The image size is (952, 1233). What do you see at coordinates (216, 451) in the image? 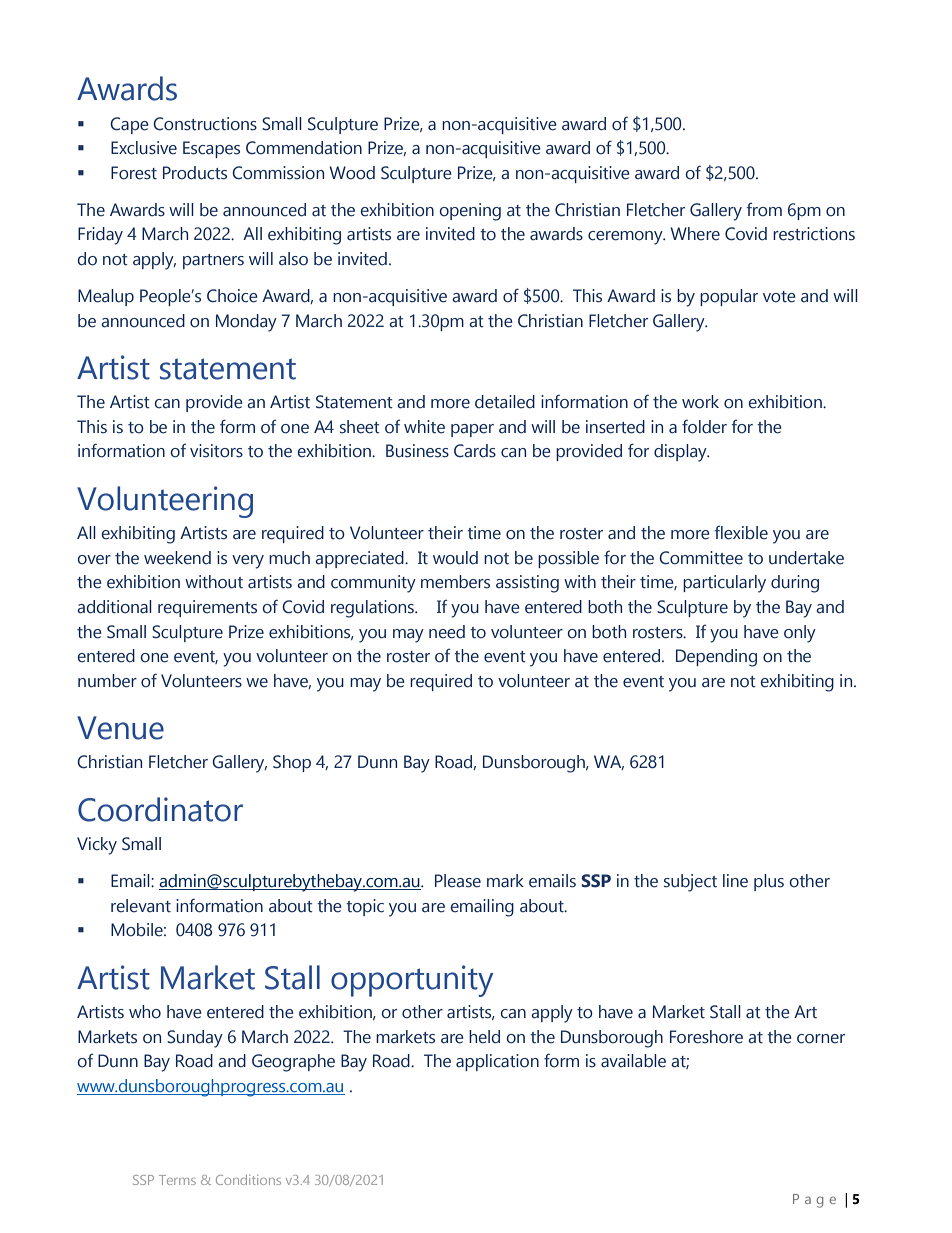
I see `visitors` at bounding box center [216, 451].
